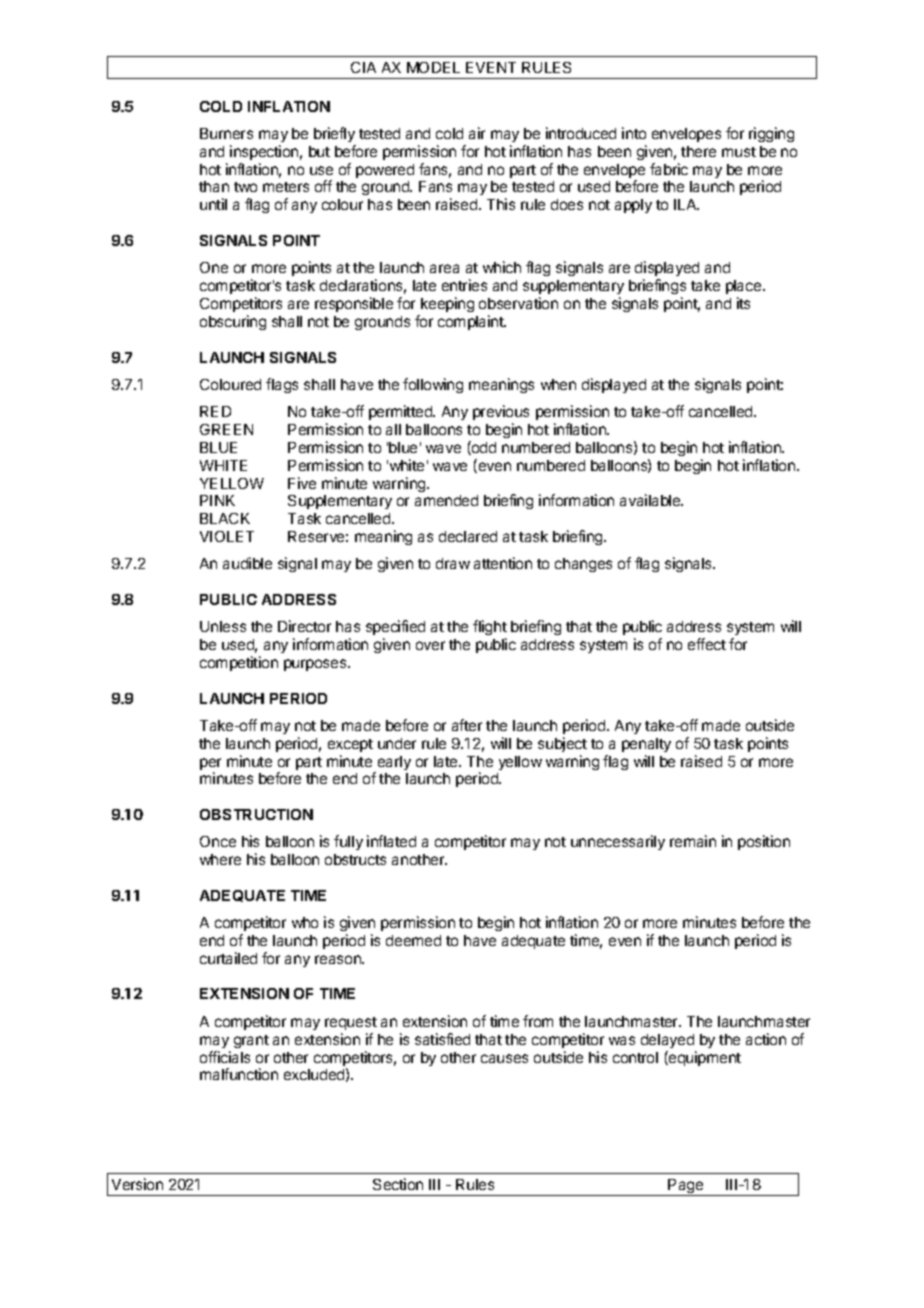 This screenshot has width=924, height=1308. I want to click on Section, so click(398, 1184).
